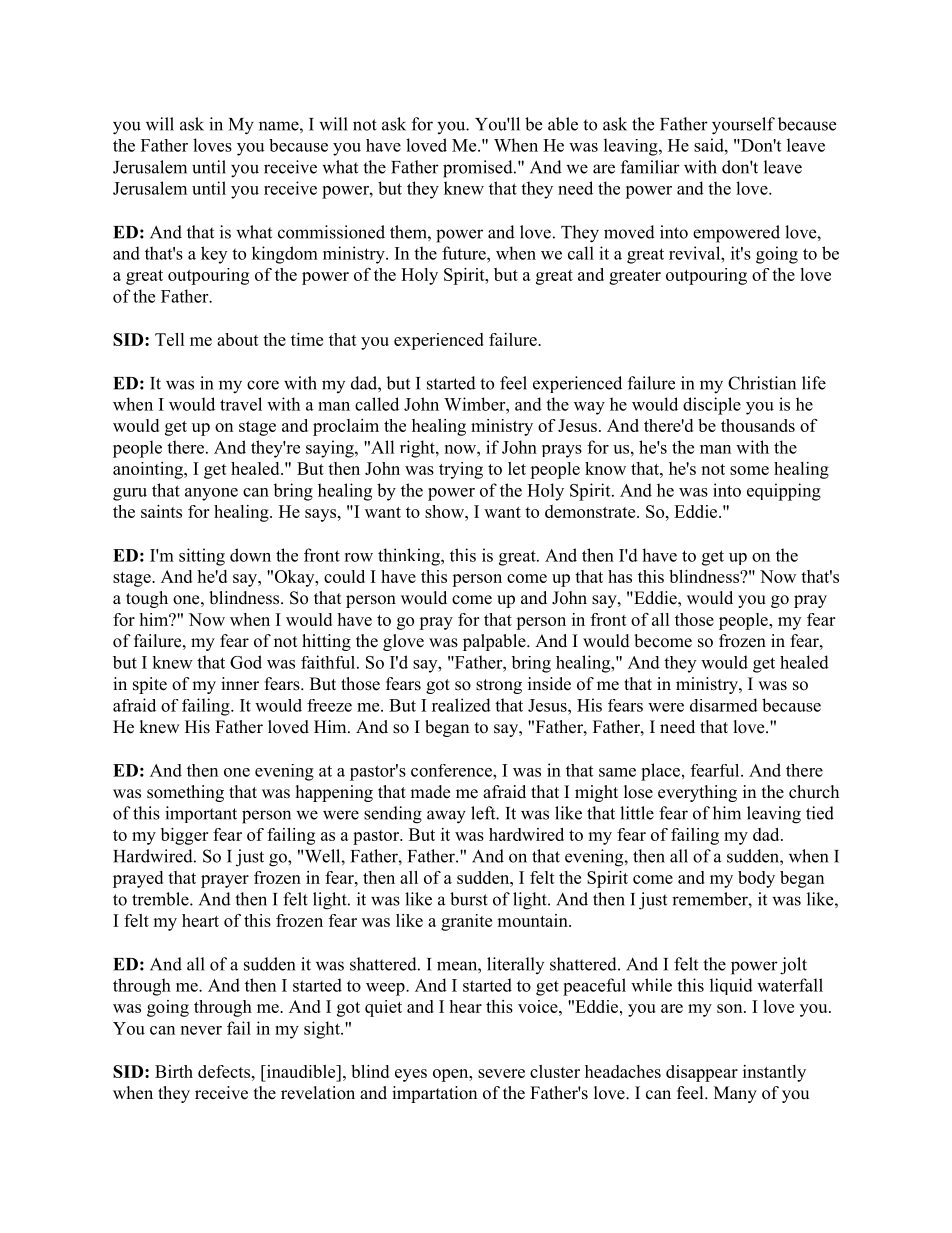 The image size is (952, 1233). I want to click on promised, so click(479, 169).
